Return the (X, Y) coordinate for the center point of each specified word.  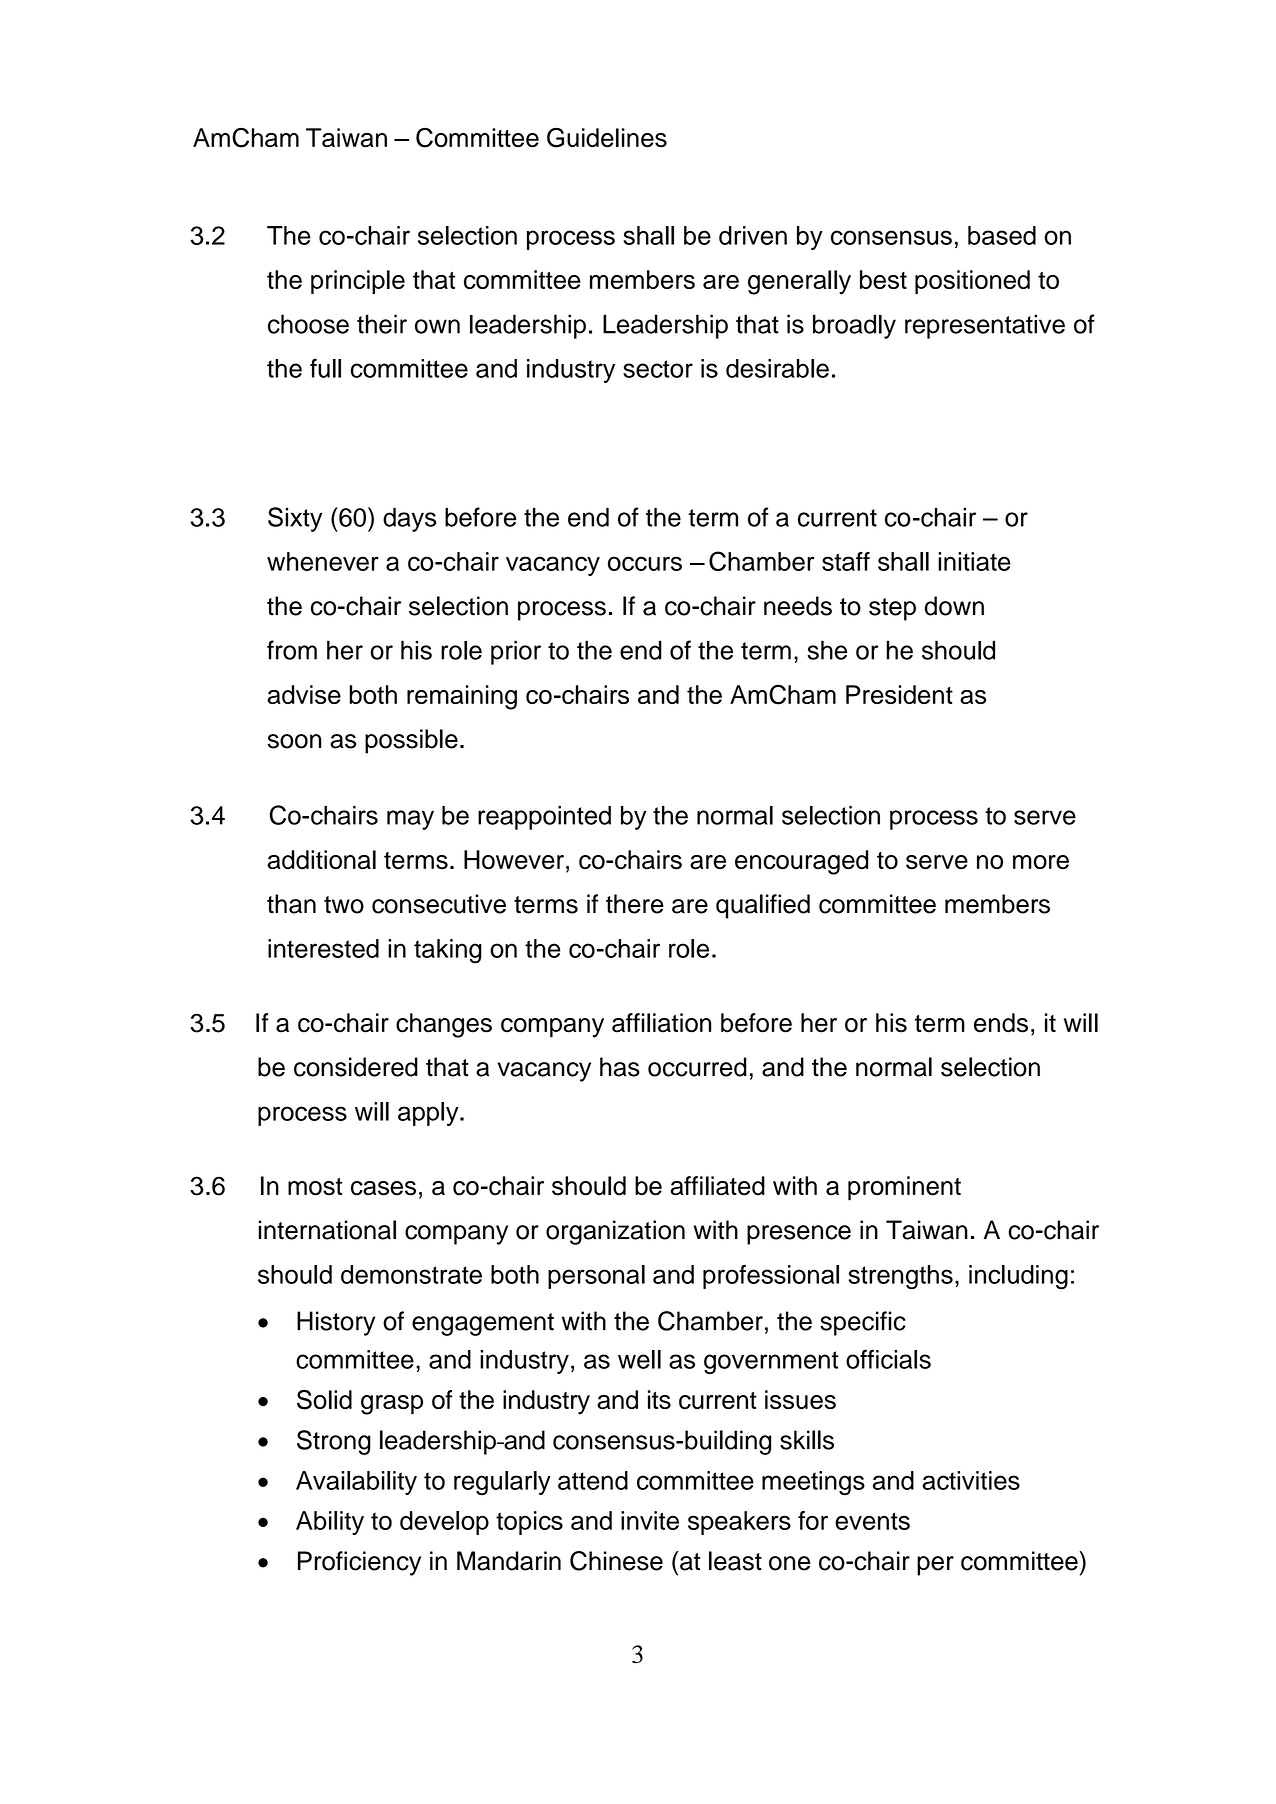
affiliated (717, 1186)
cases (383, 1188)
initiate (974, 561)
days (409, 519)
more (1041, 862)
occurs (645, 563)
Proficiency (359, 1563)
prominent (904, 1188)
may (410, 820)
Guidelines (607, 138)
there (635, 904)
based (1002, 235)
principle (358, 282)
